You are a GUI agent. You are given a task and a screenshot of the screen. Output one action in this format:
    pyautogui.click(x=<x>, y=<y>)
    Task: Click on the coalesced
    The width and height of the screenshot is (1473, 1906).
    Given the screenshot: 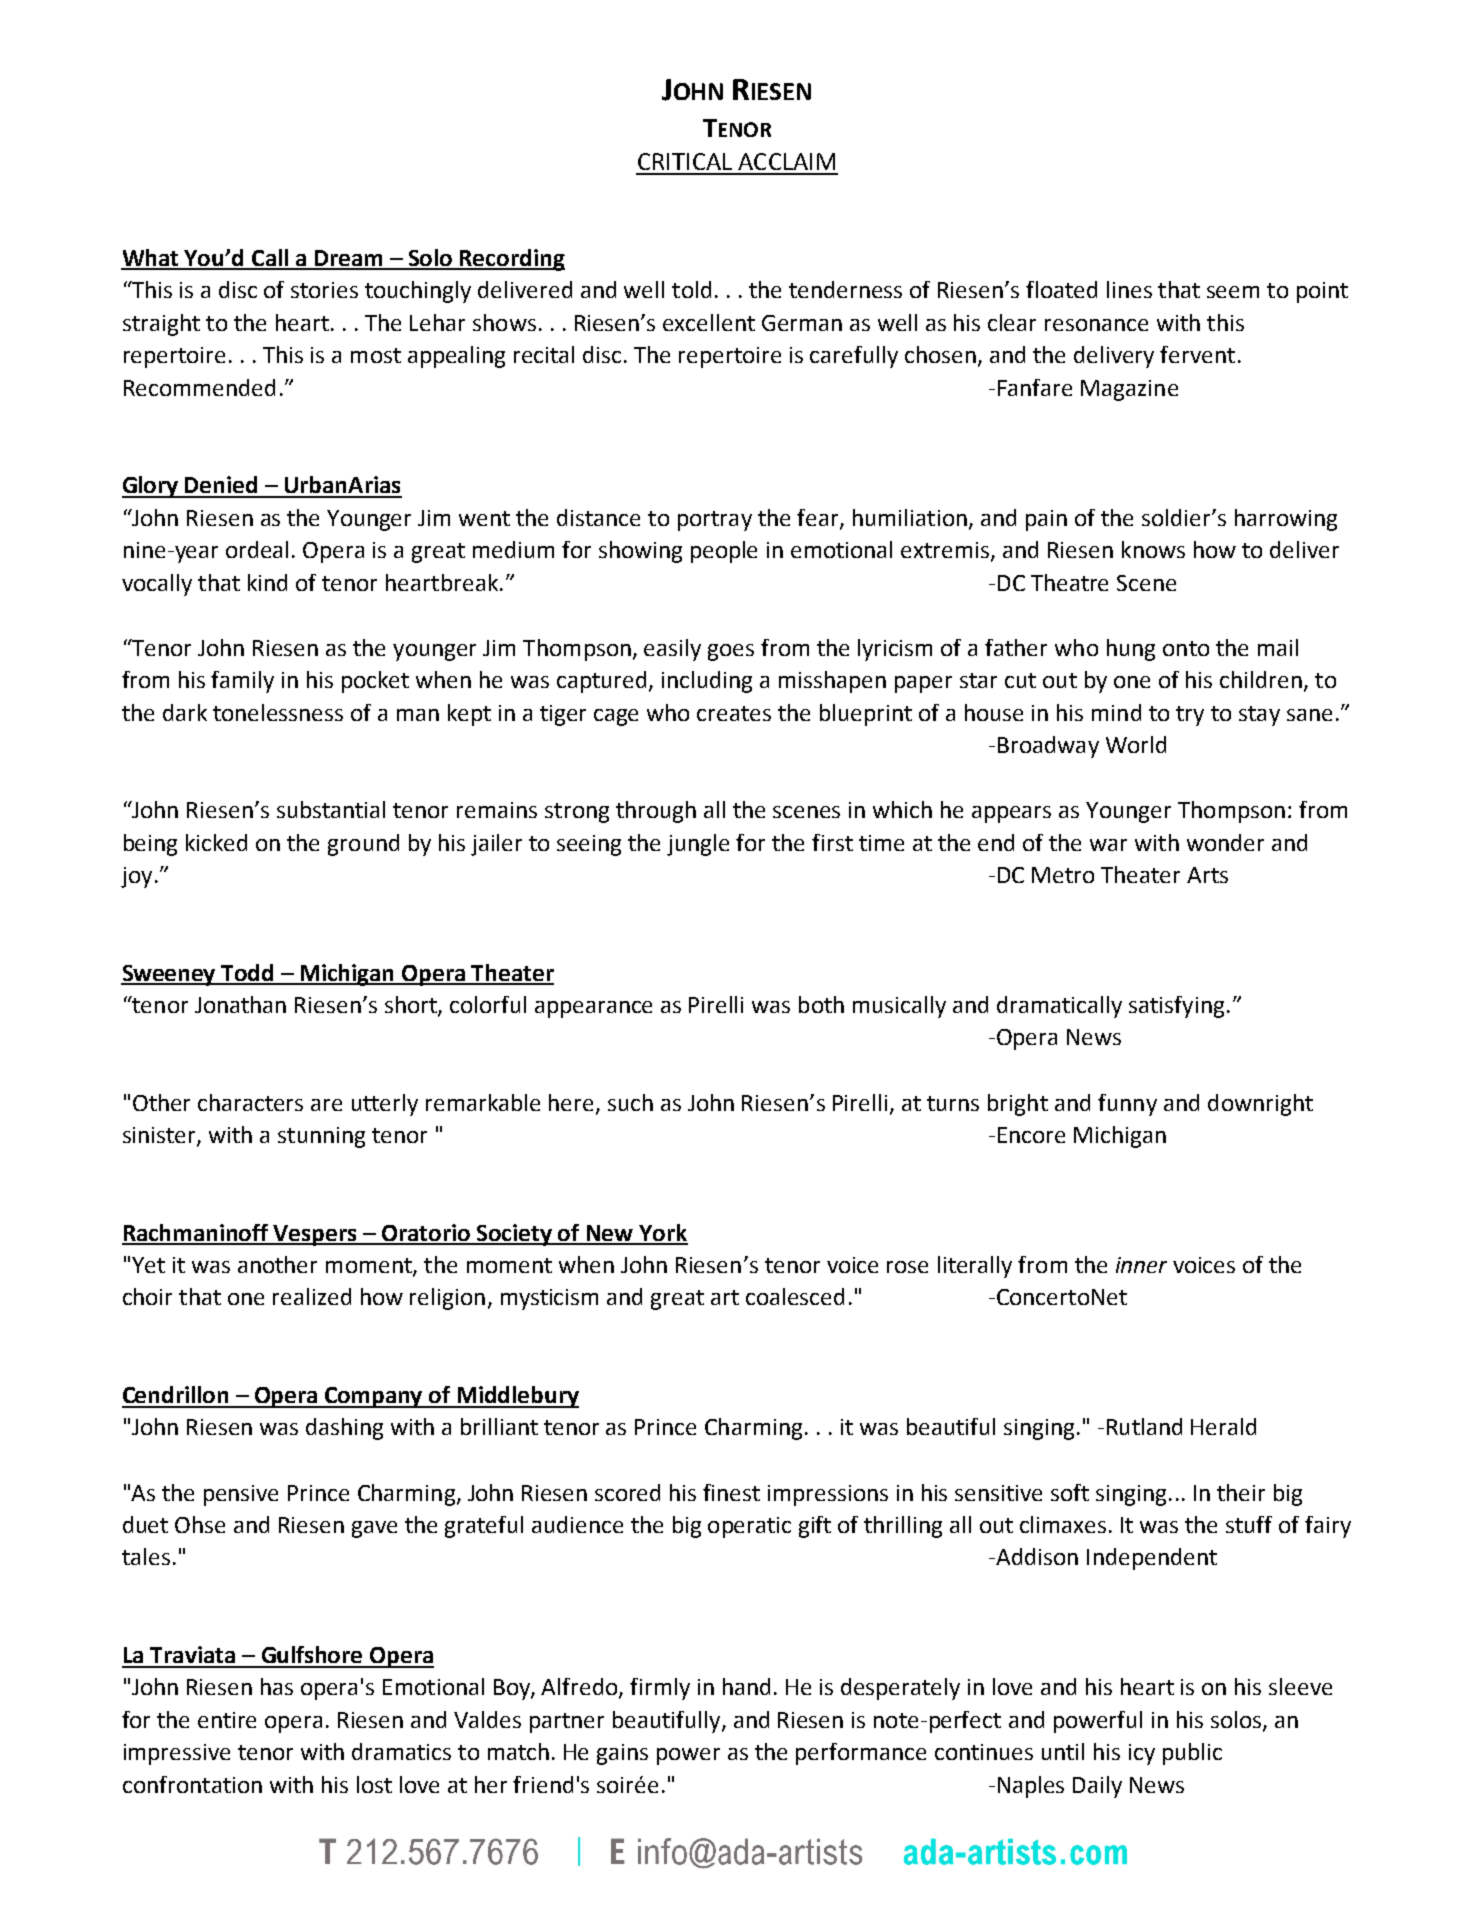 What is the action you would take?
    pyautogui.click(x=795, y=1296)
